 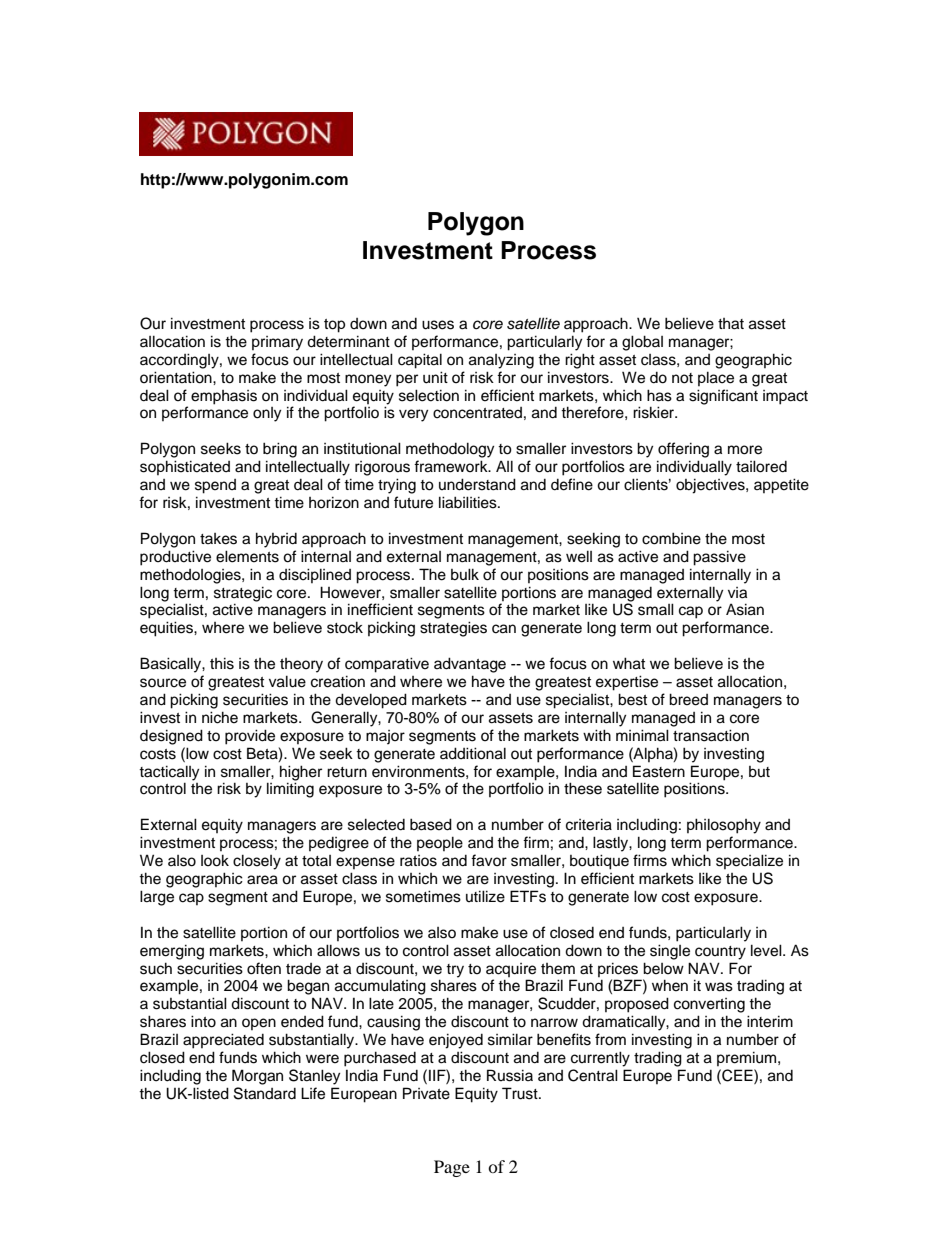 I want to click on additional, so click(x=473, y=753).
